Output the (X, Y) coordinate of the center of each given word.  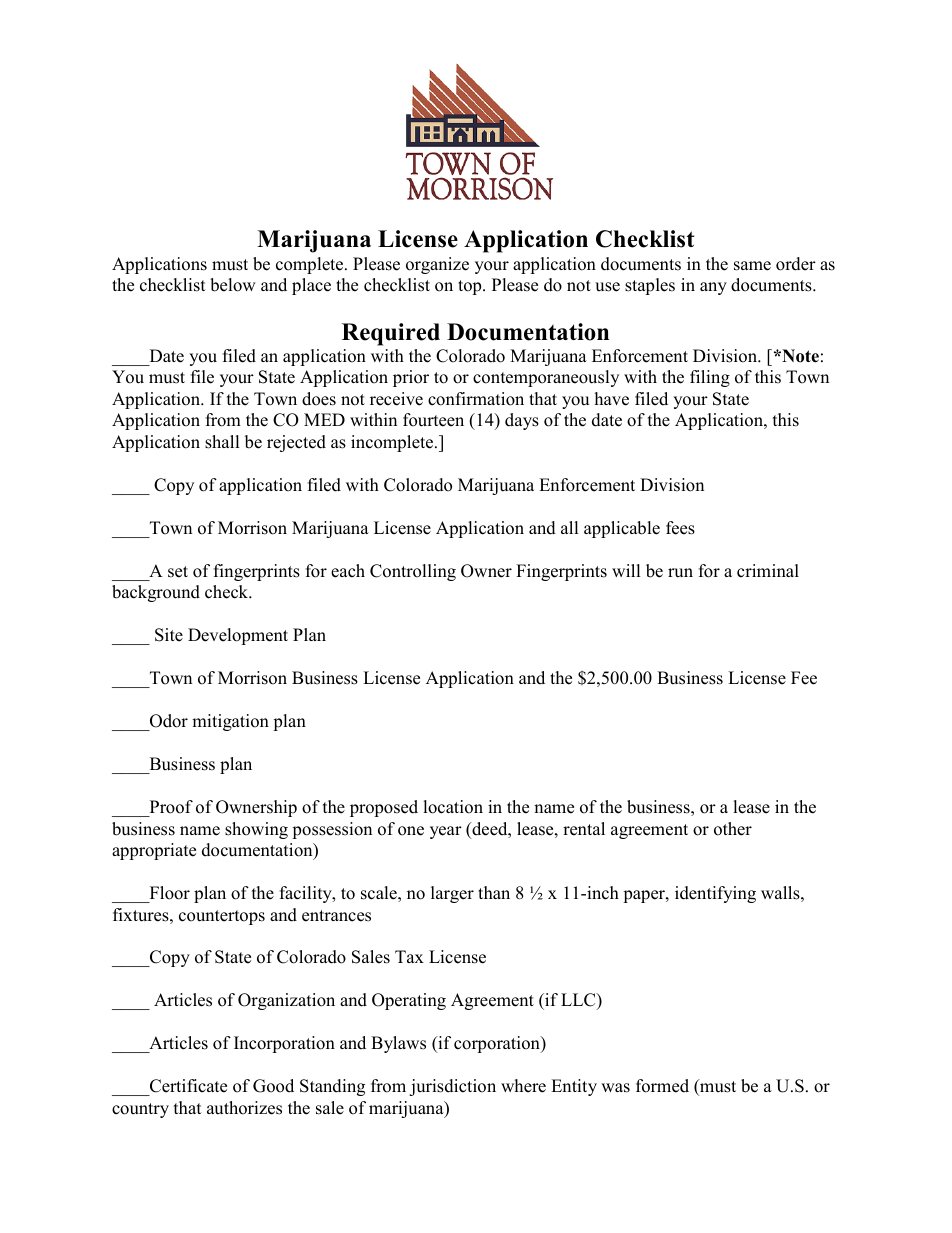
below (233, 285)
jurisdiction (452, 1087)
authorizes (244, 1108)
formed (662, 1086)
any (713, 288)
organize (437, 265)
